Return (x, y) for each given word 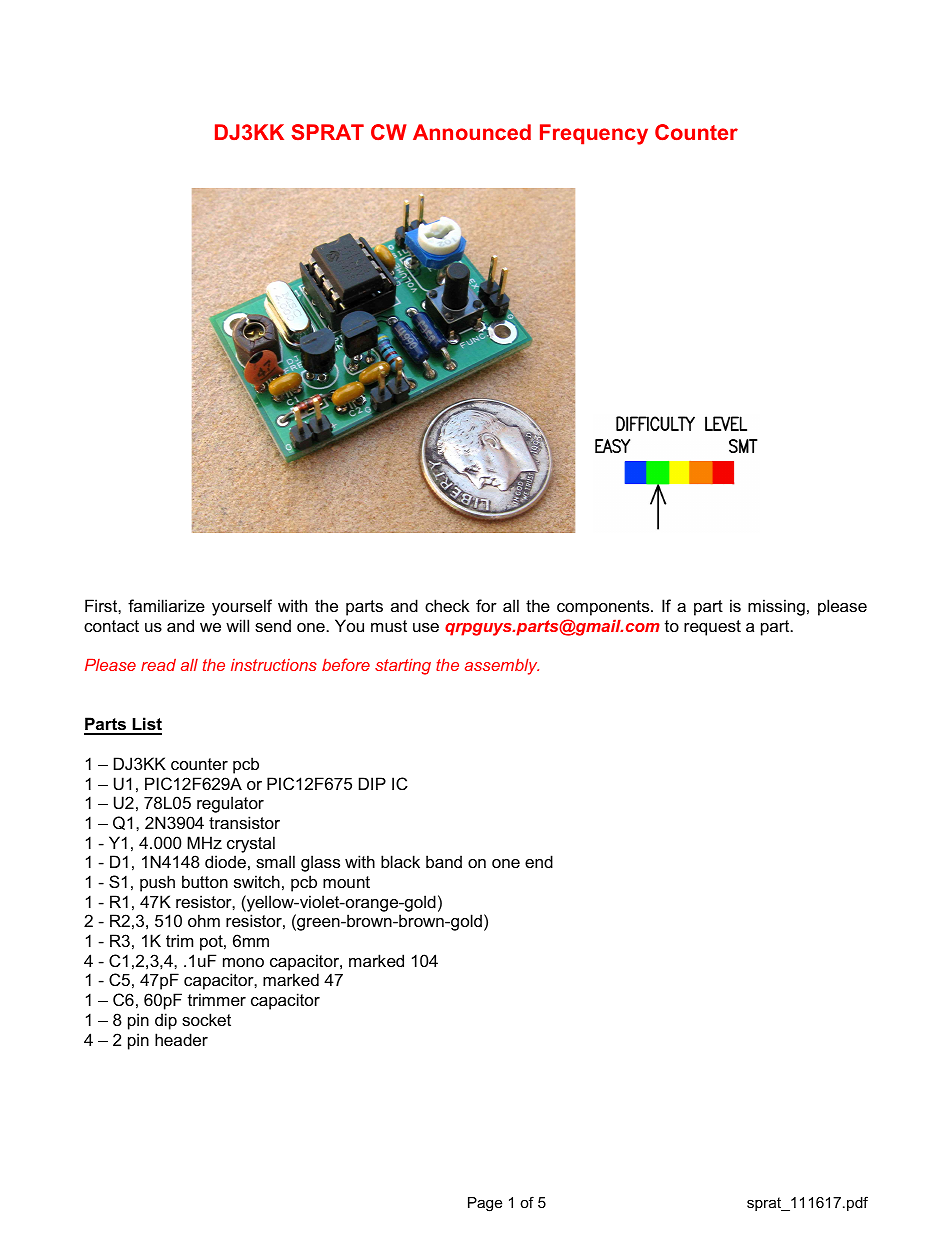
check (447, 605)
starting (403, 667)
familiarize (166, 605)
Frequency (594, 134)
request (712, 628)
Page (485, 1204)
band (444, 861)
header (181, 1039)
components (604, 608)
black (400, 861)
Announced (472, 132)
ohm (204, 920)
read (158, 665)
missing (776, 607)
